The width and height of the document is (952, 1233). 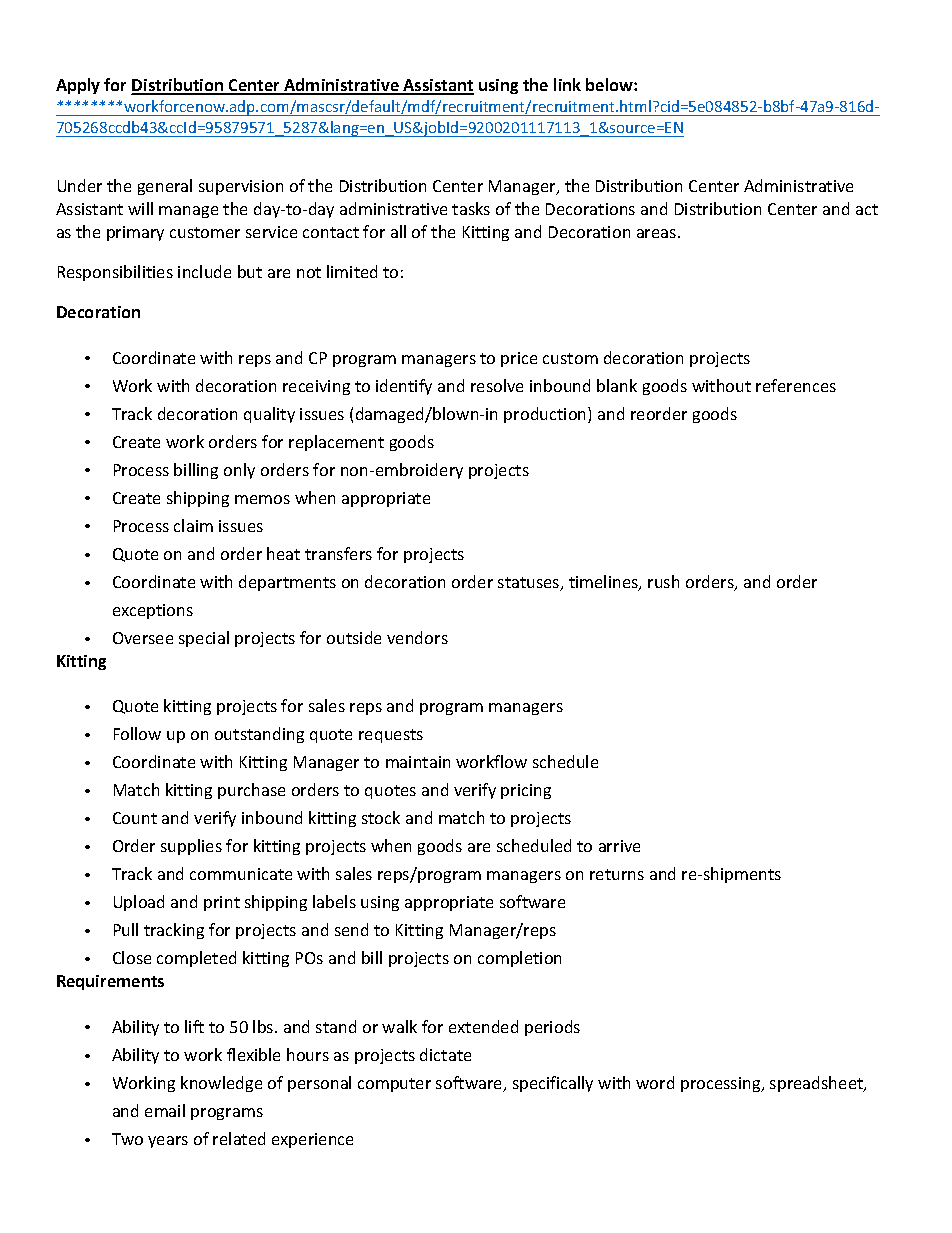 I want to click on link, so click(x=567, y=84).
